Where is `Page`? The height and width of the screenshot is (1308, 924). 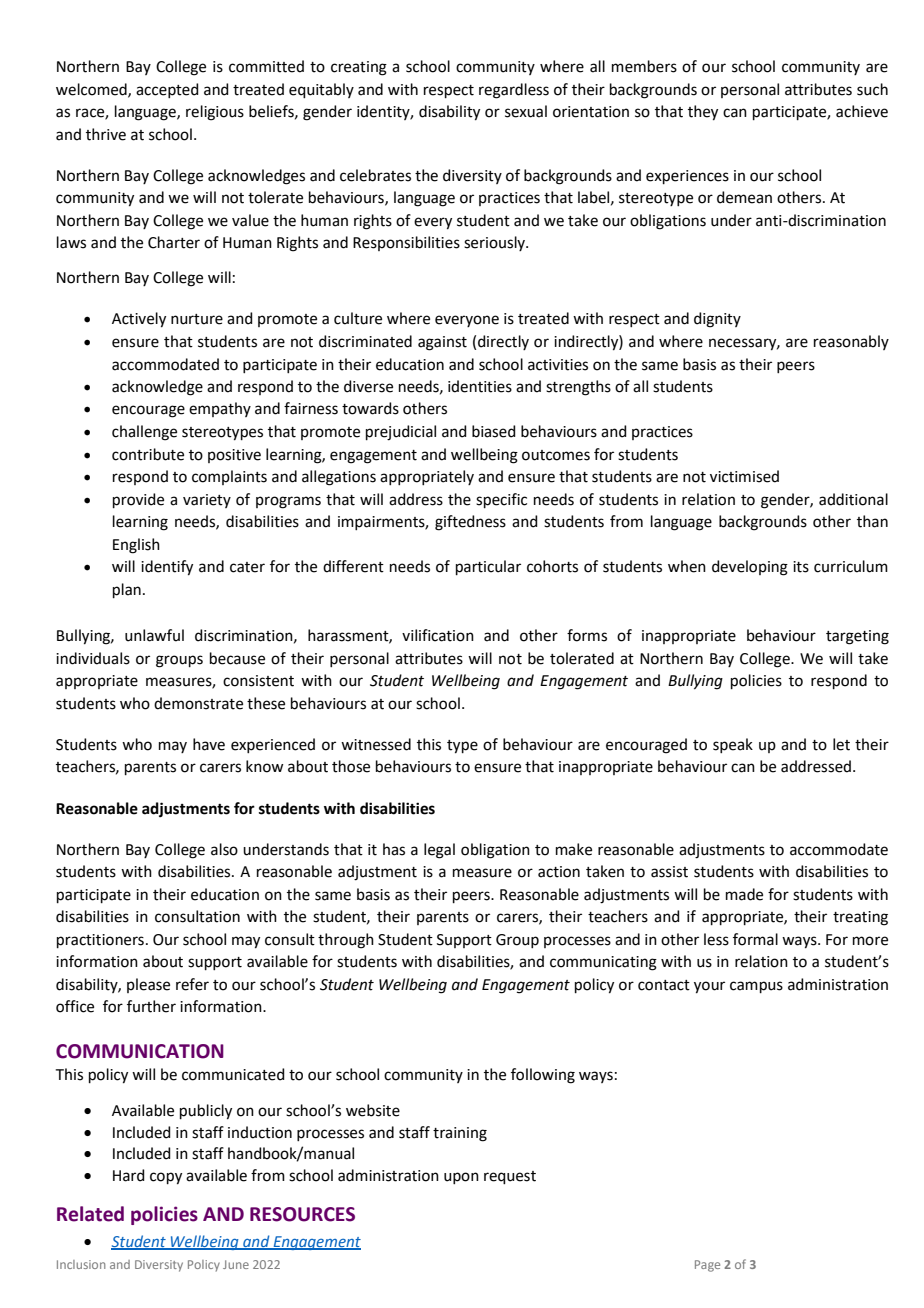 Page is located at coordinates (707, 1266).
